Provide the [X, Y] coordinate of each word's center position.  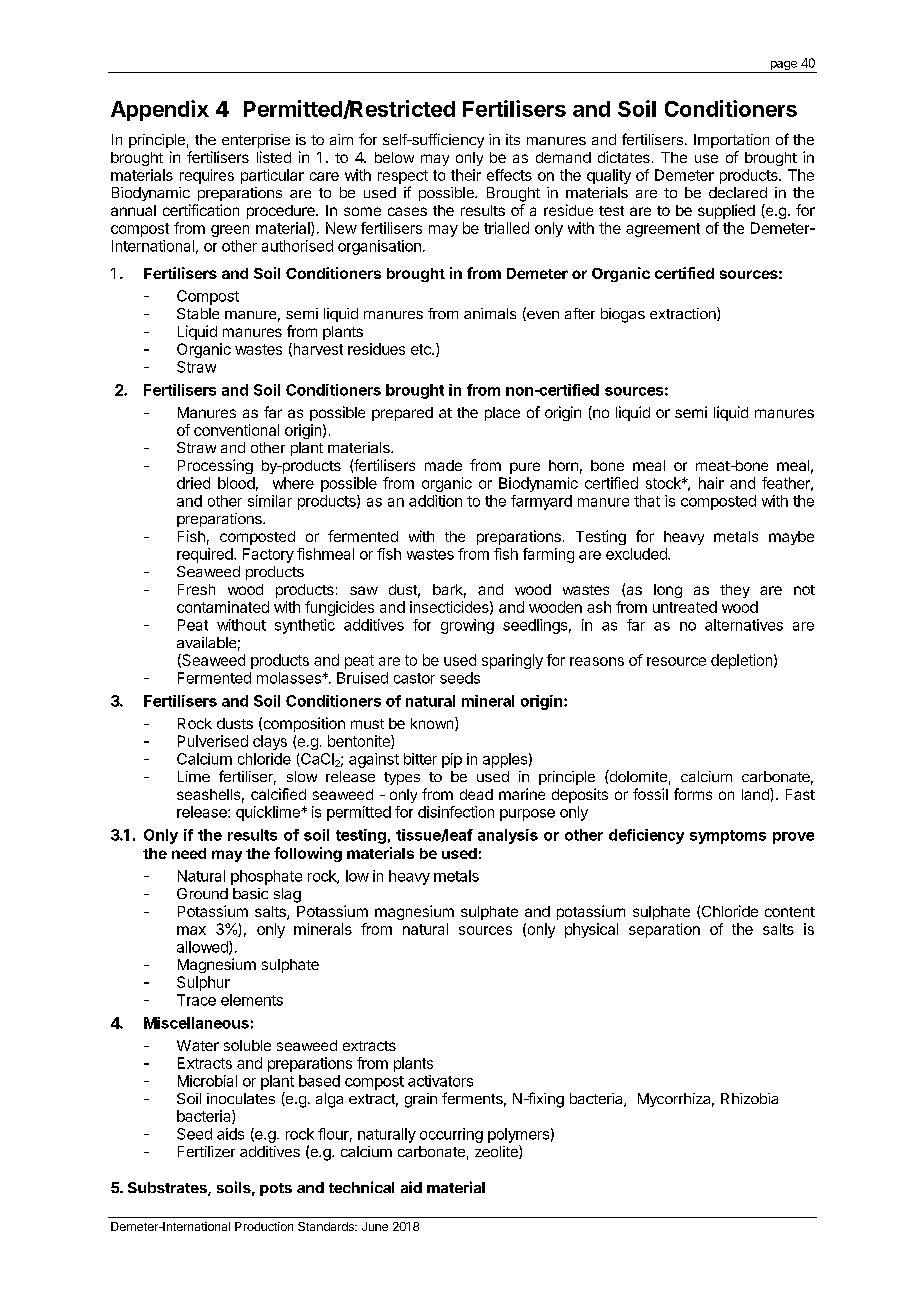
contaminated [223, 607]
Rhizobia [749, 1098]
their [466, 175]
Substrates [168, 1189]
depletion [741, 661]
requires [207, 176]
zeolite [497, 1152]
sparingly [512, 661]
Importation [731, 141]
